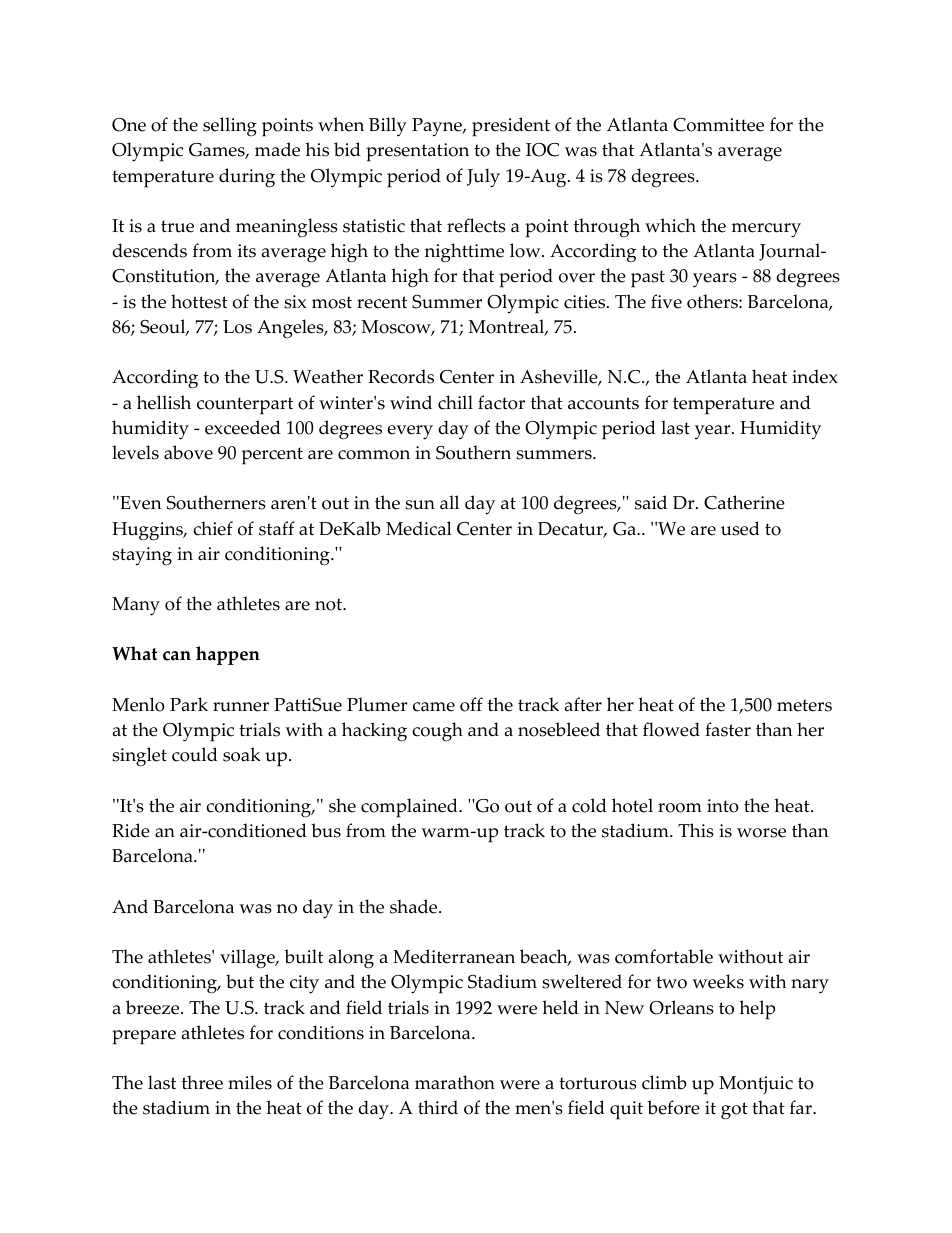 This screenshot has width=952, height=1233. Describe the element at coordinates (718, 125) in the screenshot. I see `Committee` at that location.
